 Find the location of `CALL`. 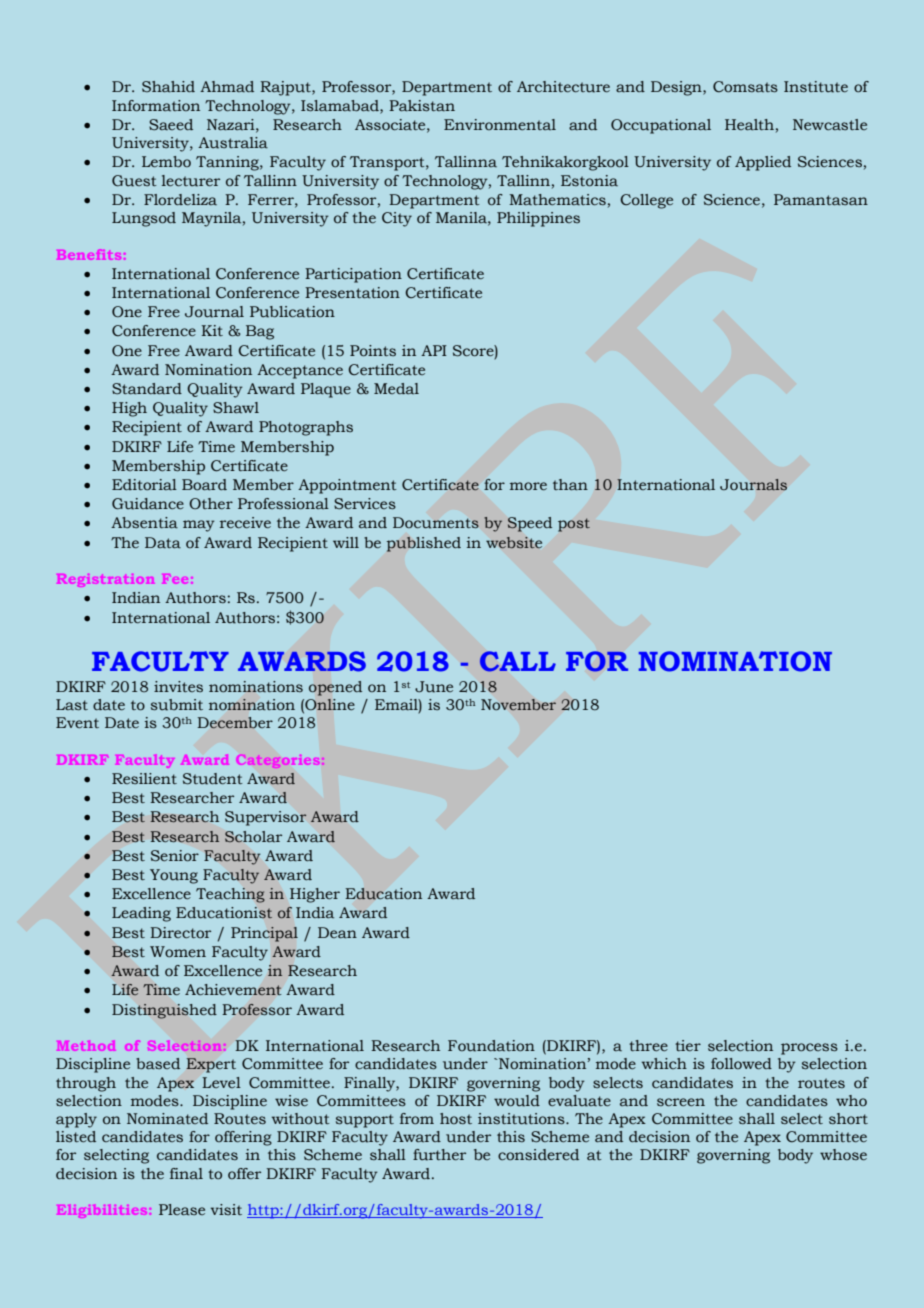

CALL is located at coordinates (518, 661).
